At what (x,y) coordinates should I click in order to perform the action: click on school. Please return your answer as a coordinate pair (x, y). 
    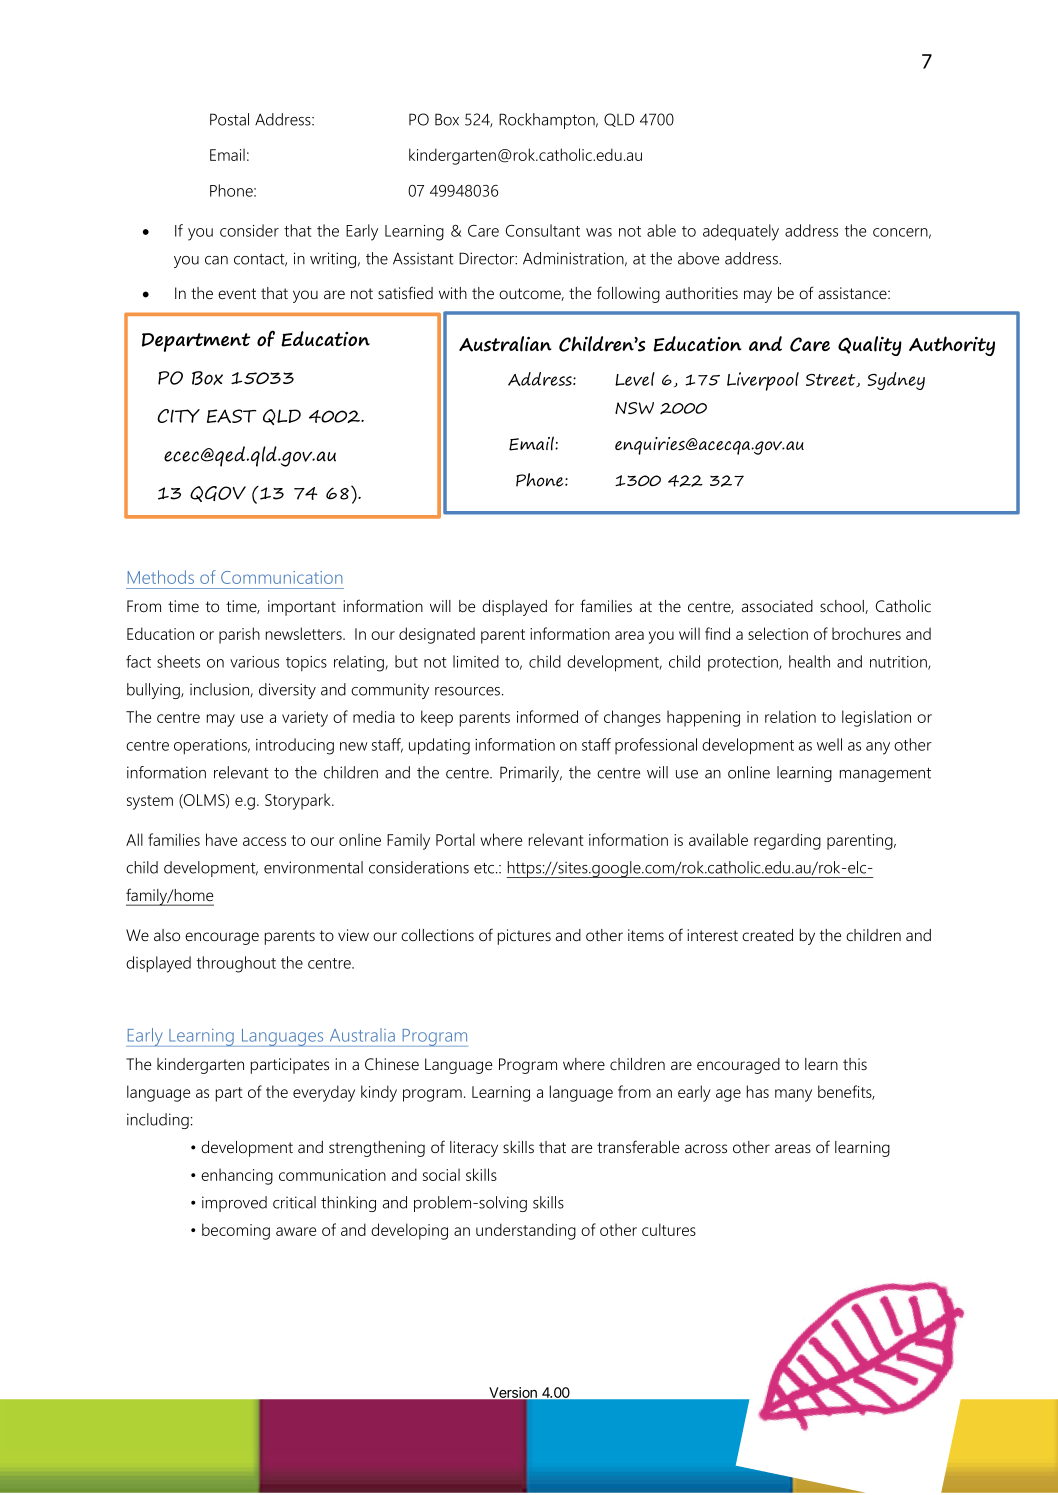
    Looking at the image, I should click on (843, 607).
